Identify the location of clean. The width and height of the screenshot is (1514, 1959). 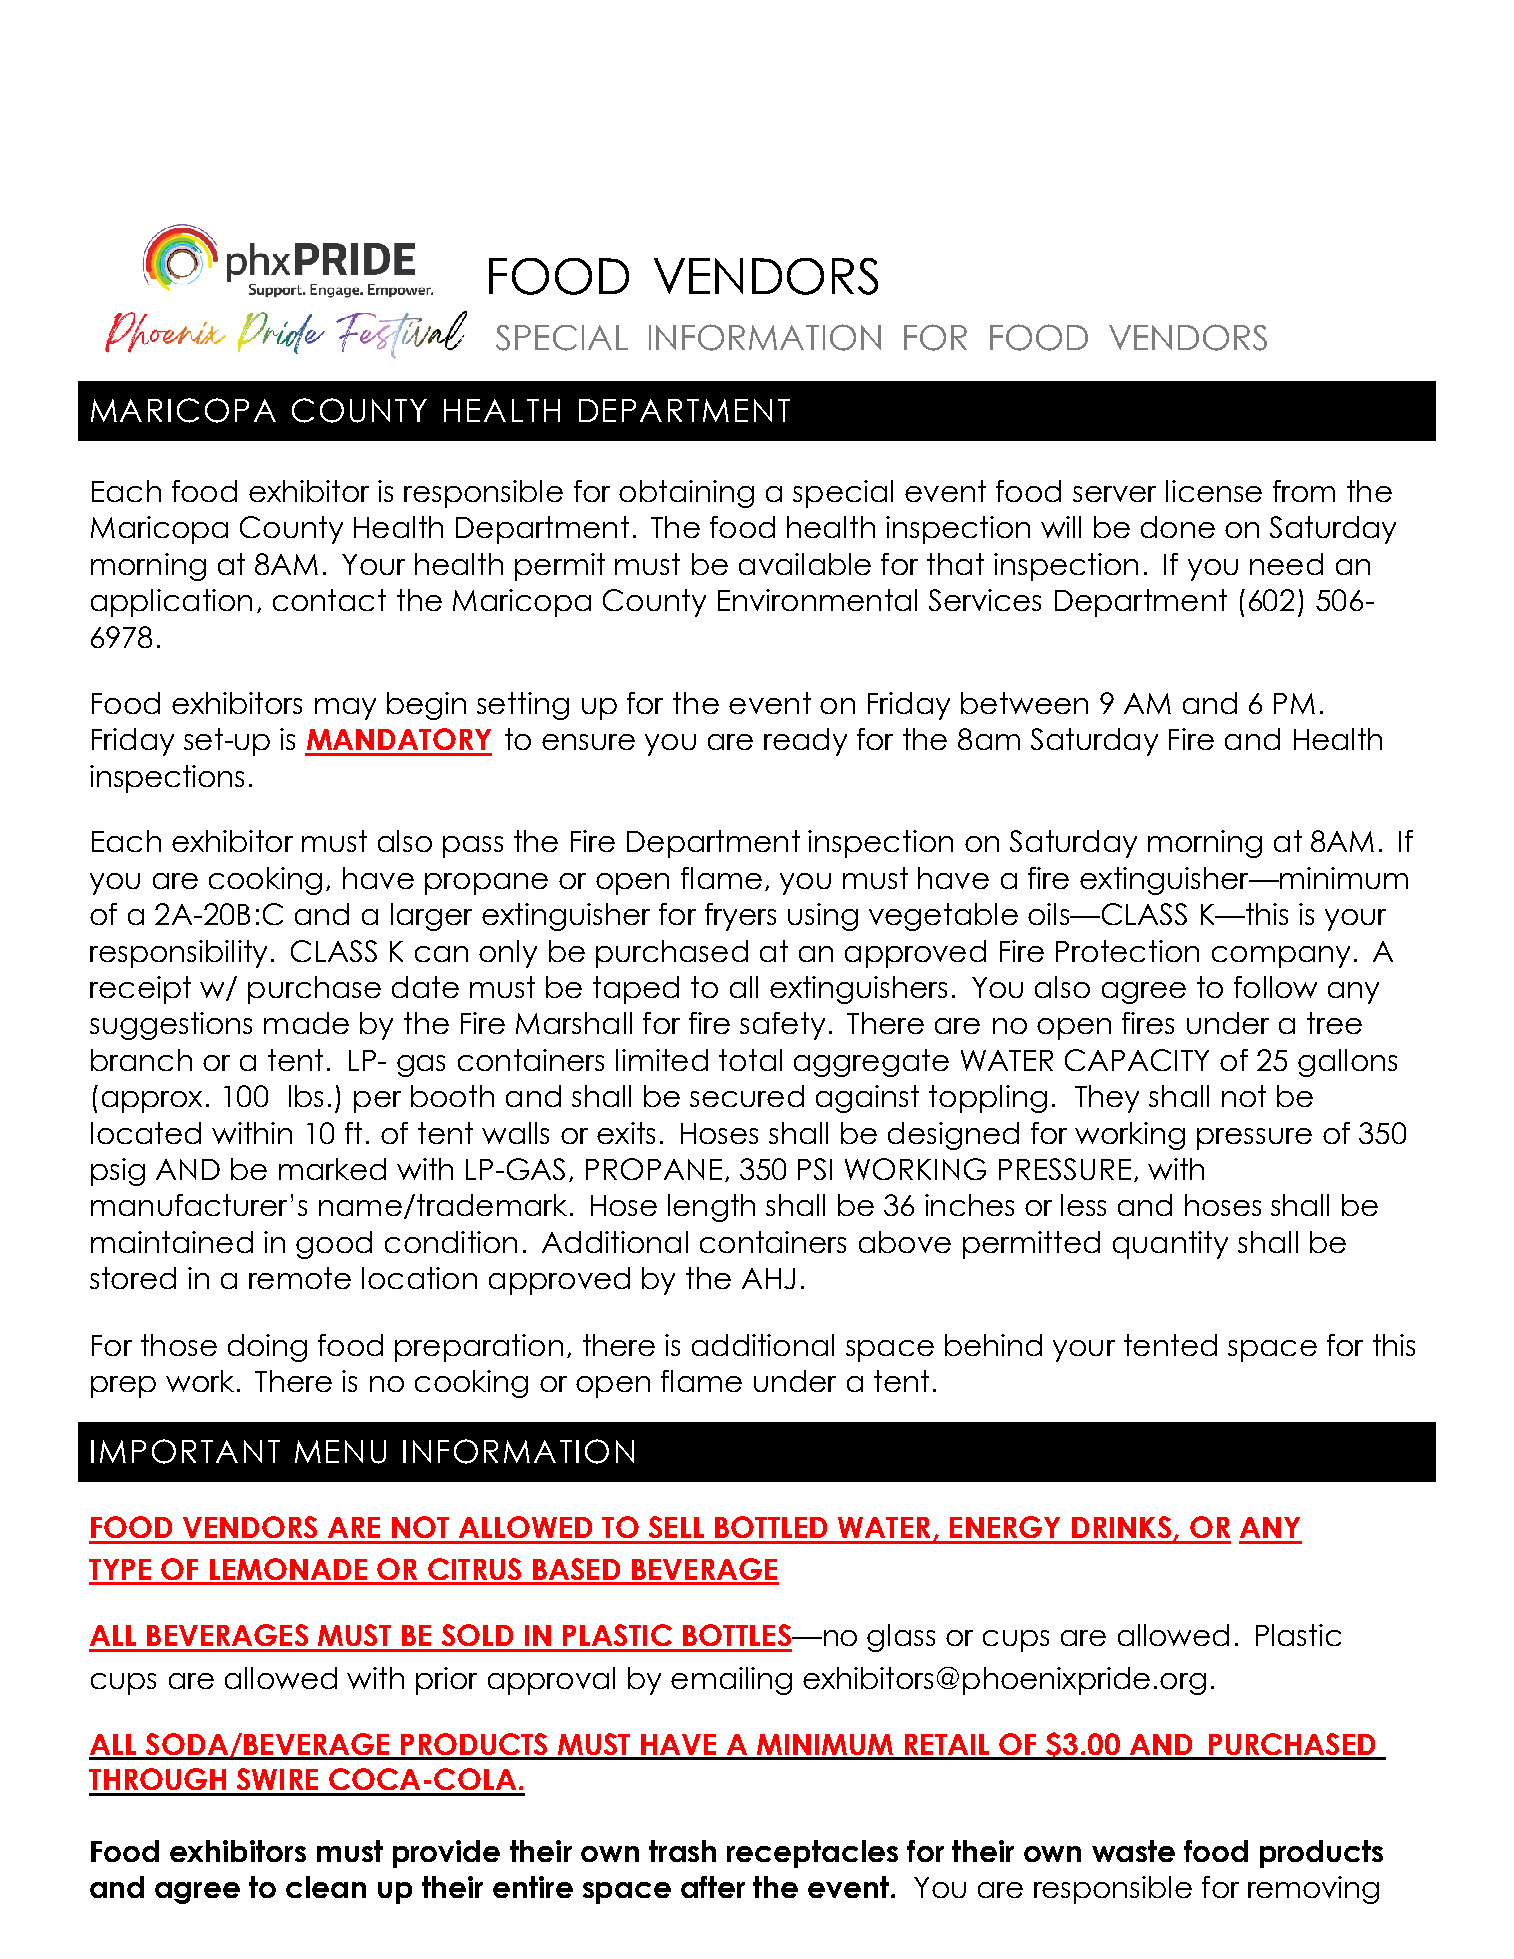
(326, 1887).
